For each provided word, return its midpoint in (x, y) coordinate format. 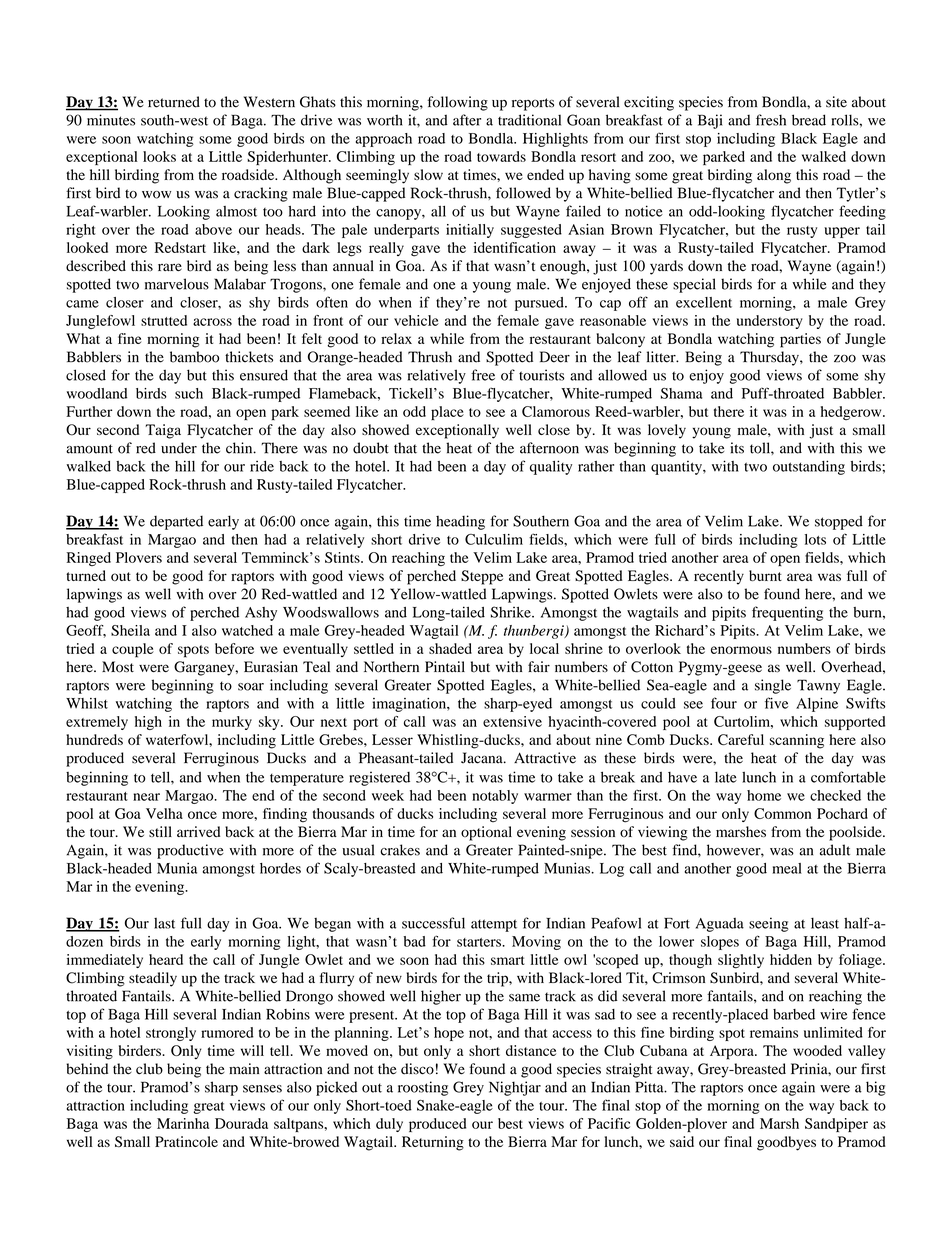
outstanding (809, 467)
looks (159, 156)
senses (262, 1089)
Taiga (163, 431)
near (146, 797)
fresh (771, 120)
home (764, 795)
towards (501, 156)
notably (495, 797)
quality (551, 467)
